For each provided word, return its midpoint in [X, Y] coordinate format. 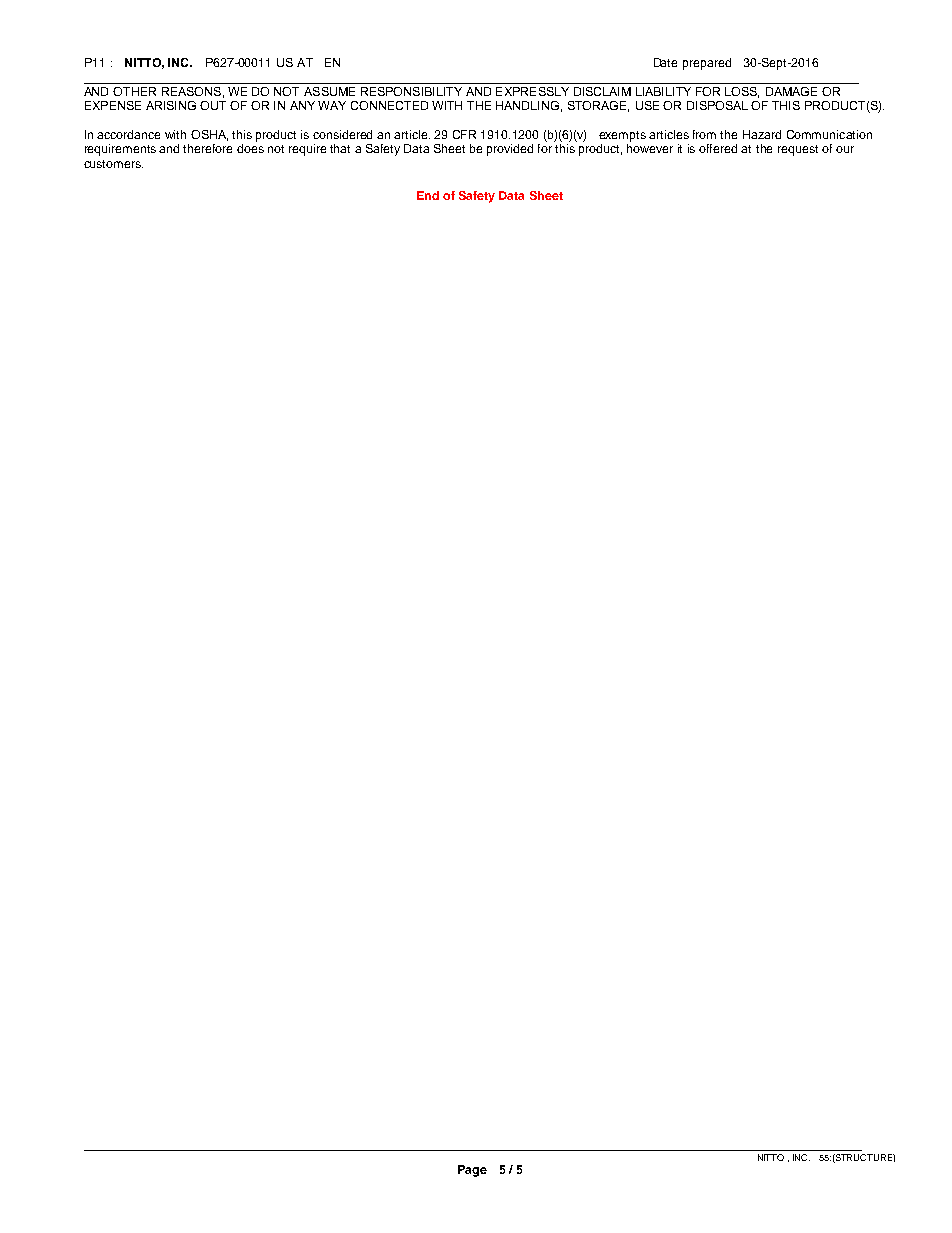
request [798, 150]
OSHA [209, 135]
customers [113, 164]
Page [472, 1171]
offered [718, 148]
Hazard [762, 134]
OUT [213, 105]
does [250, 148]
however [650, 148]
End [428, 195]
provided [510, 150]
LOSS [742, 92]
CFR [464, 134]
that [340, 148]
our [845, 149]
